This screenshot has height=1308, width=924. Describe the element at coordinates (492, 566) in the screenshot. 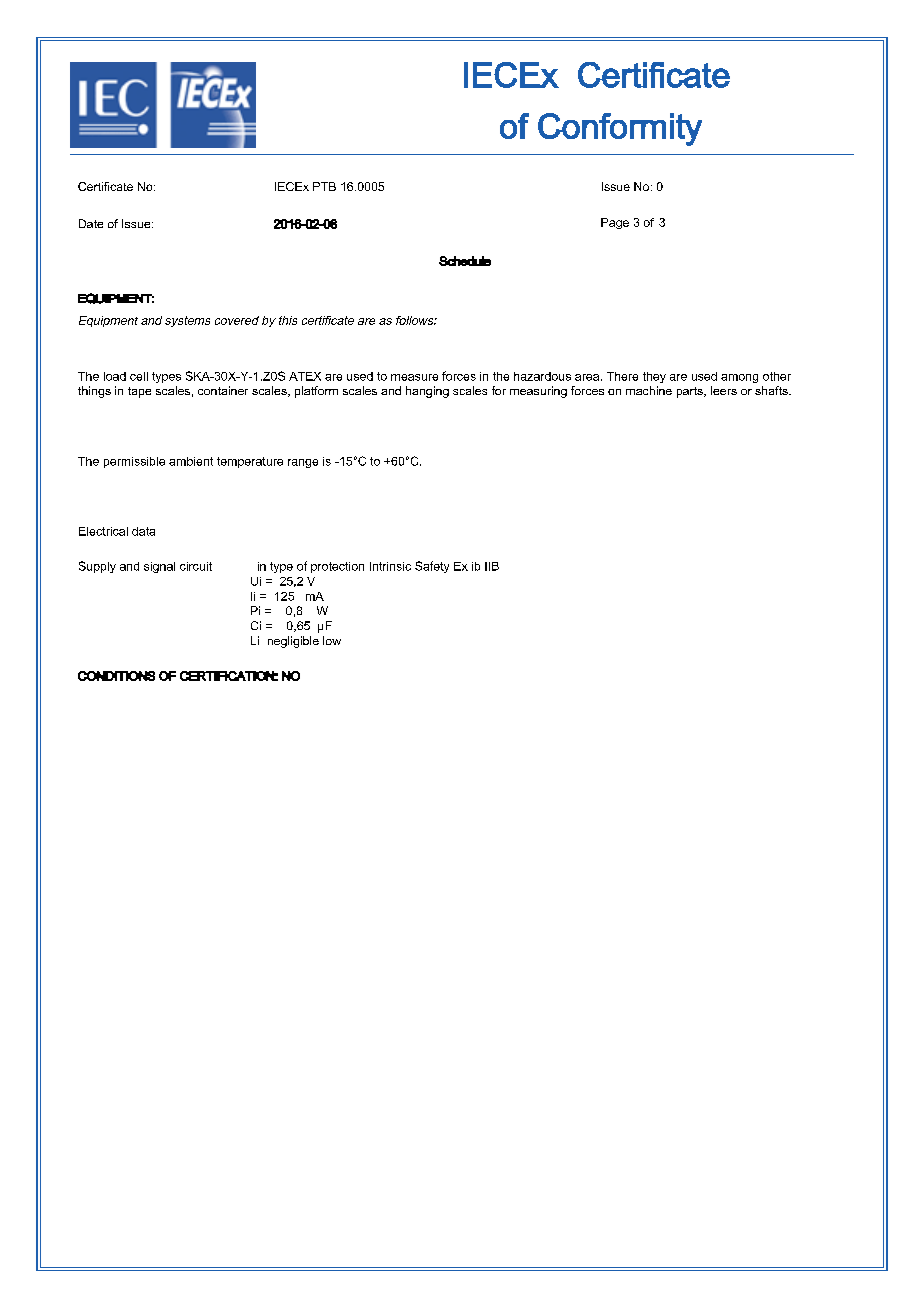

I see `IIB` at that location.
